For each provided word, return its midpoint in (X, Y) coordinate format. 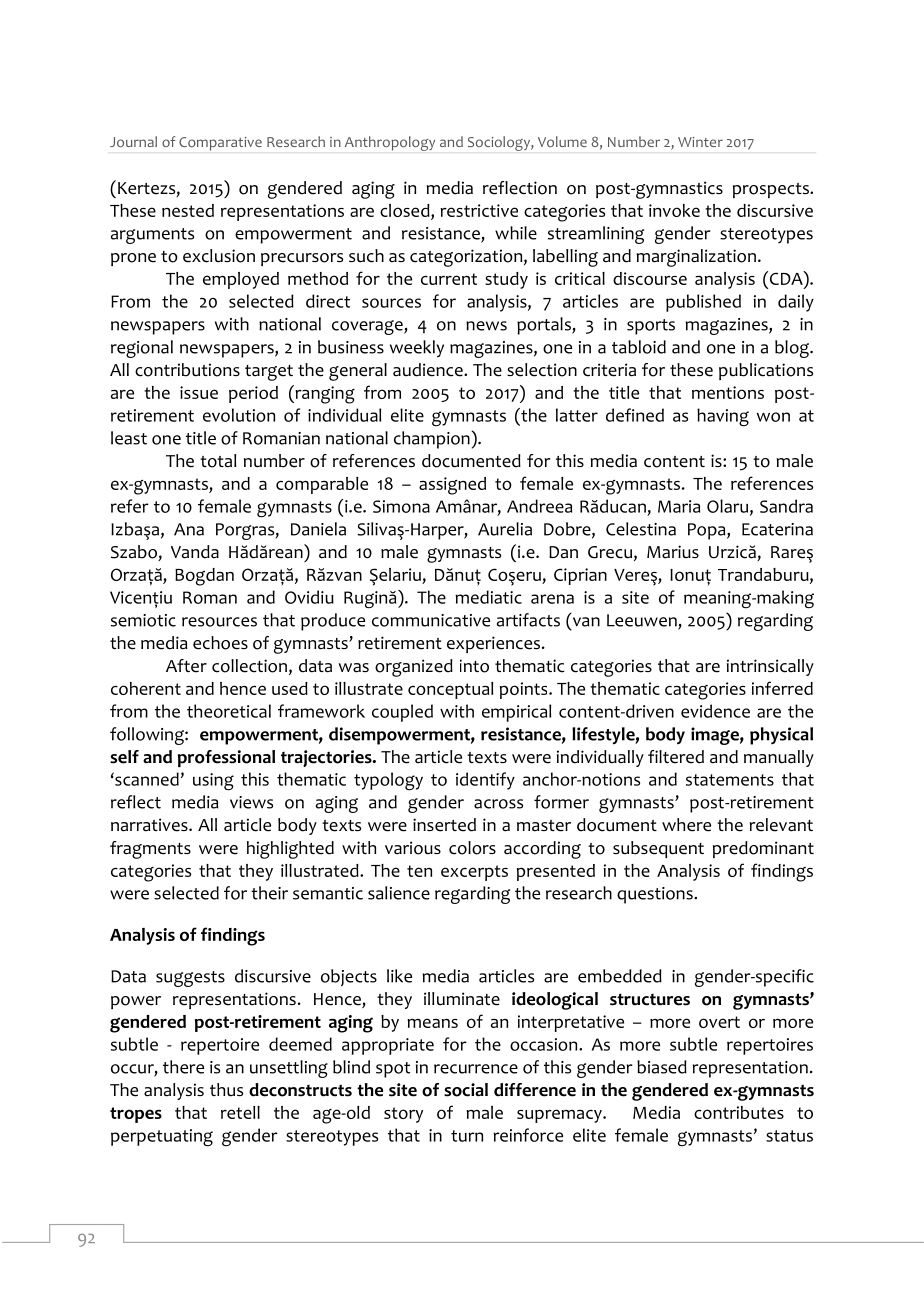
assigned (452, 486)
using (213, 781)
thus (226, 1090)
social (466, 1090)
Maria (679, 506)
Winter (700, 142)
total (218, 461)
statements (730, 780)
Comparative (220, 144)
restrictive (479, 210)
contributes (739, 1112)
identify (485, 781)
